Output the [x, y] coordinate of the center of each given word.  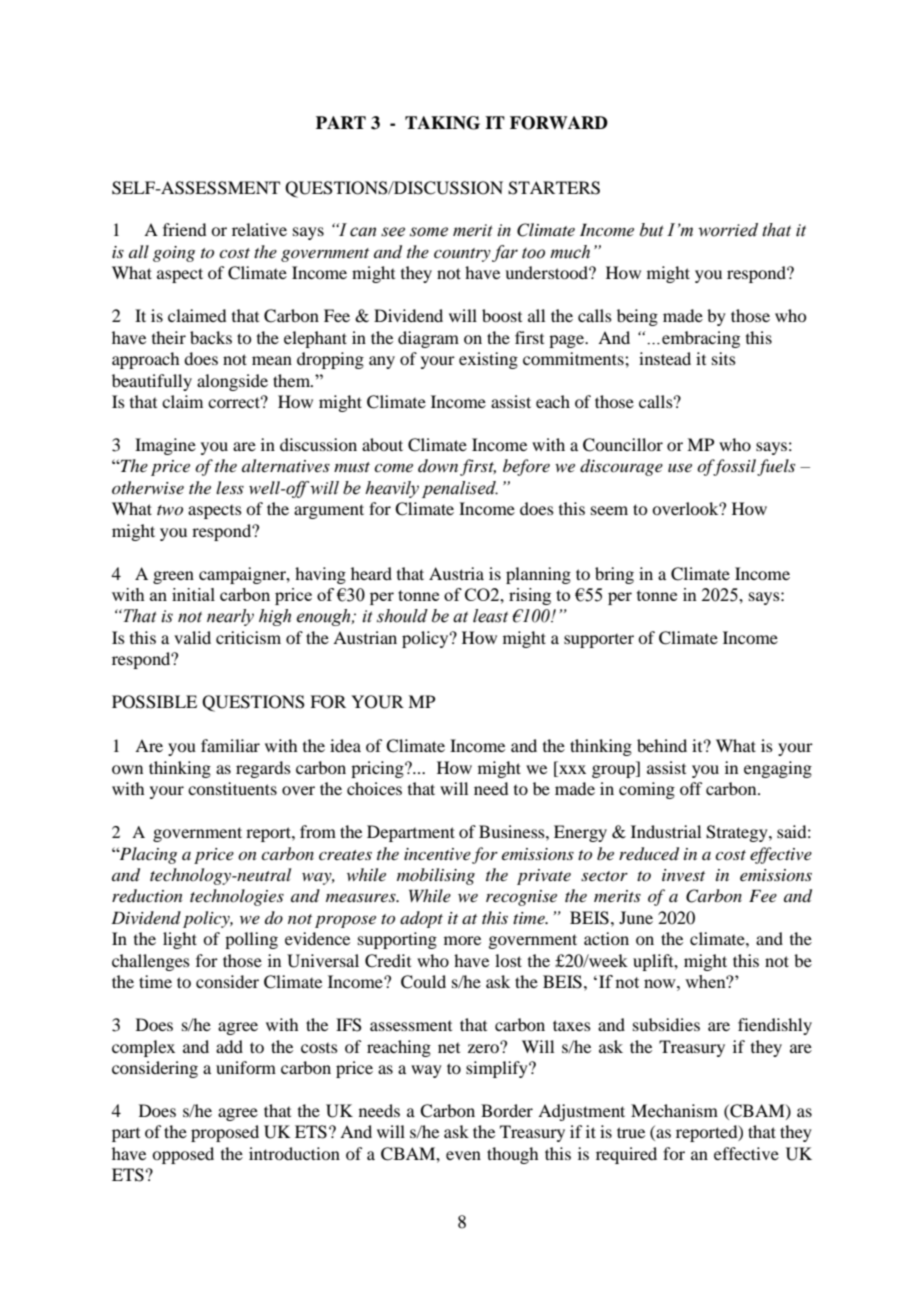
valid [192, 637]
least [490, 616]
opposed [183, 1155]
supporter [599, 641]
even [463, 1155]
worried [728, 230]
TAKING [442, 123]
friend [184, 229]
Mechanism [674, 1110]
